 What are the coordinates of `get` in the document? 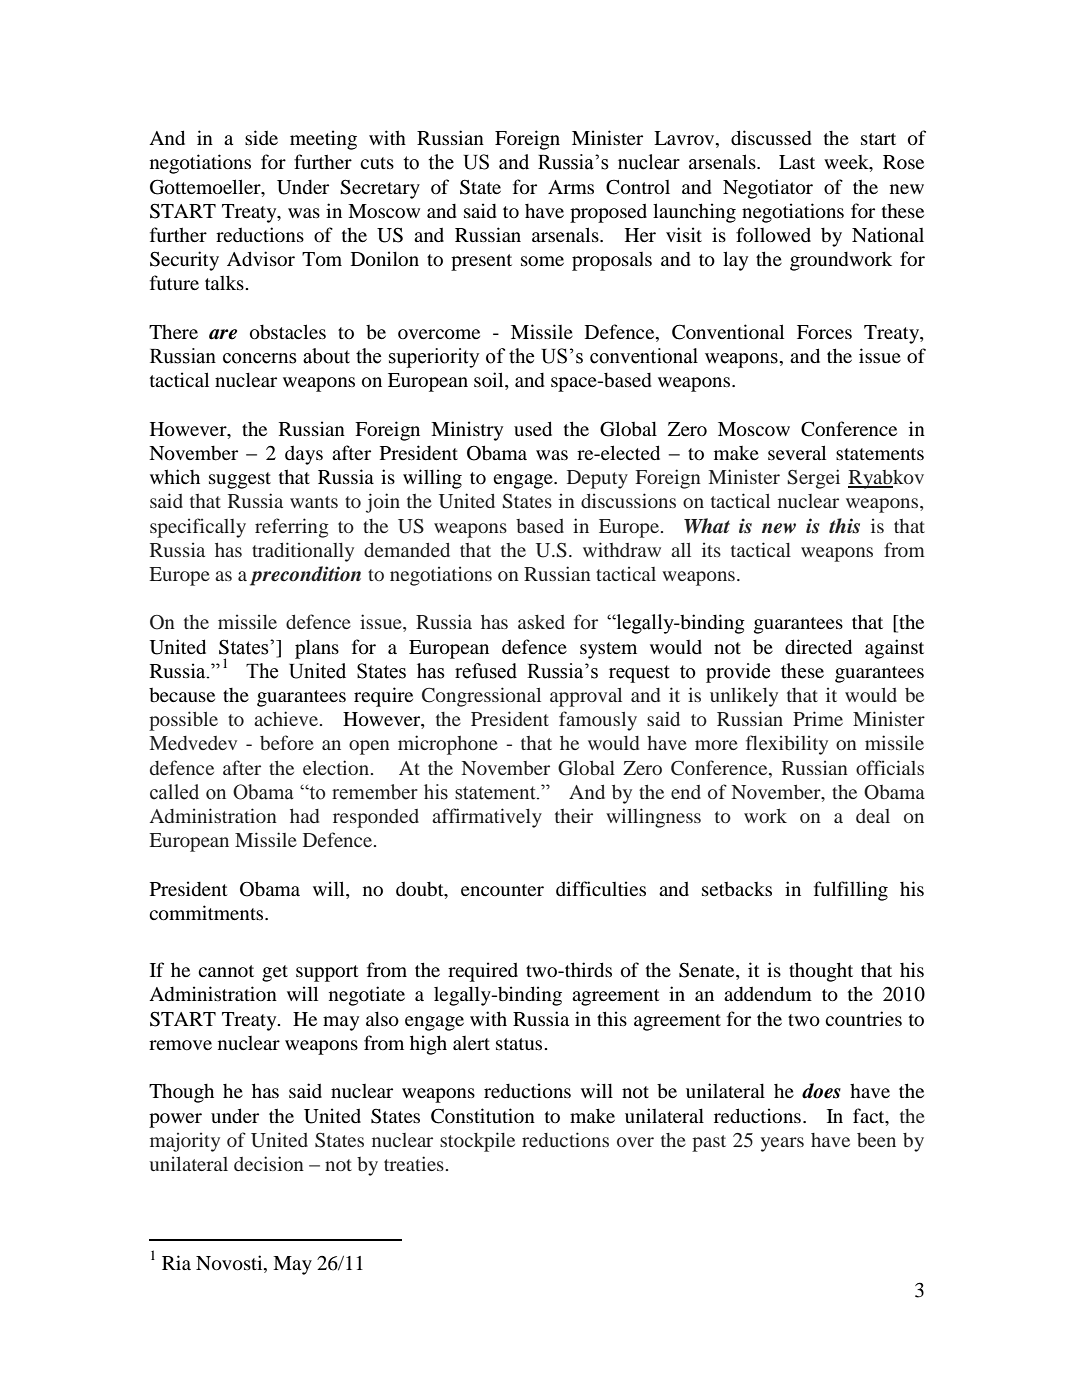 It's located at (275, 973).
